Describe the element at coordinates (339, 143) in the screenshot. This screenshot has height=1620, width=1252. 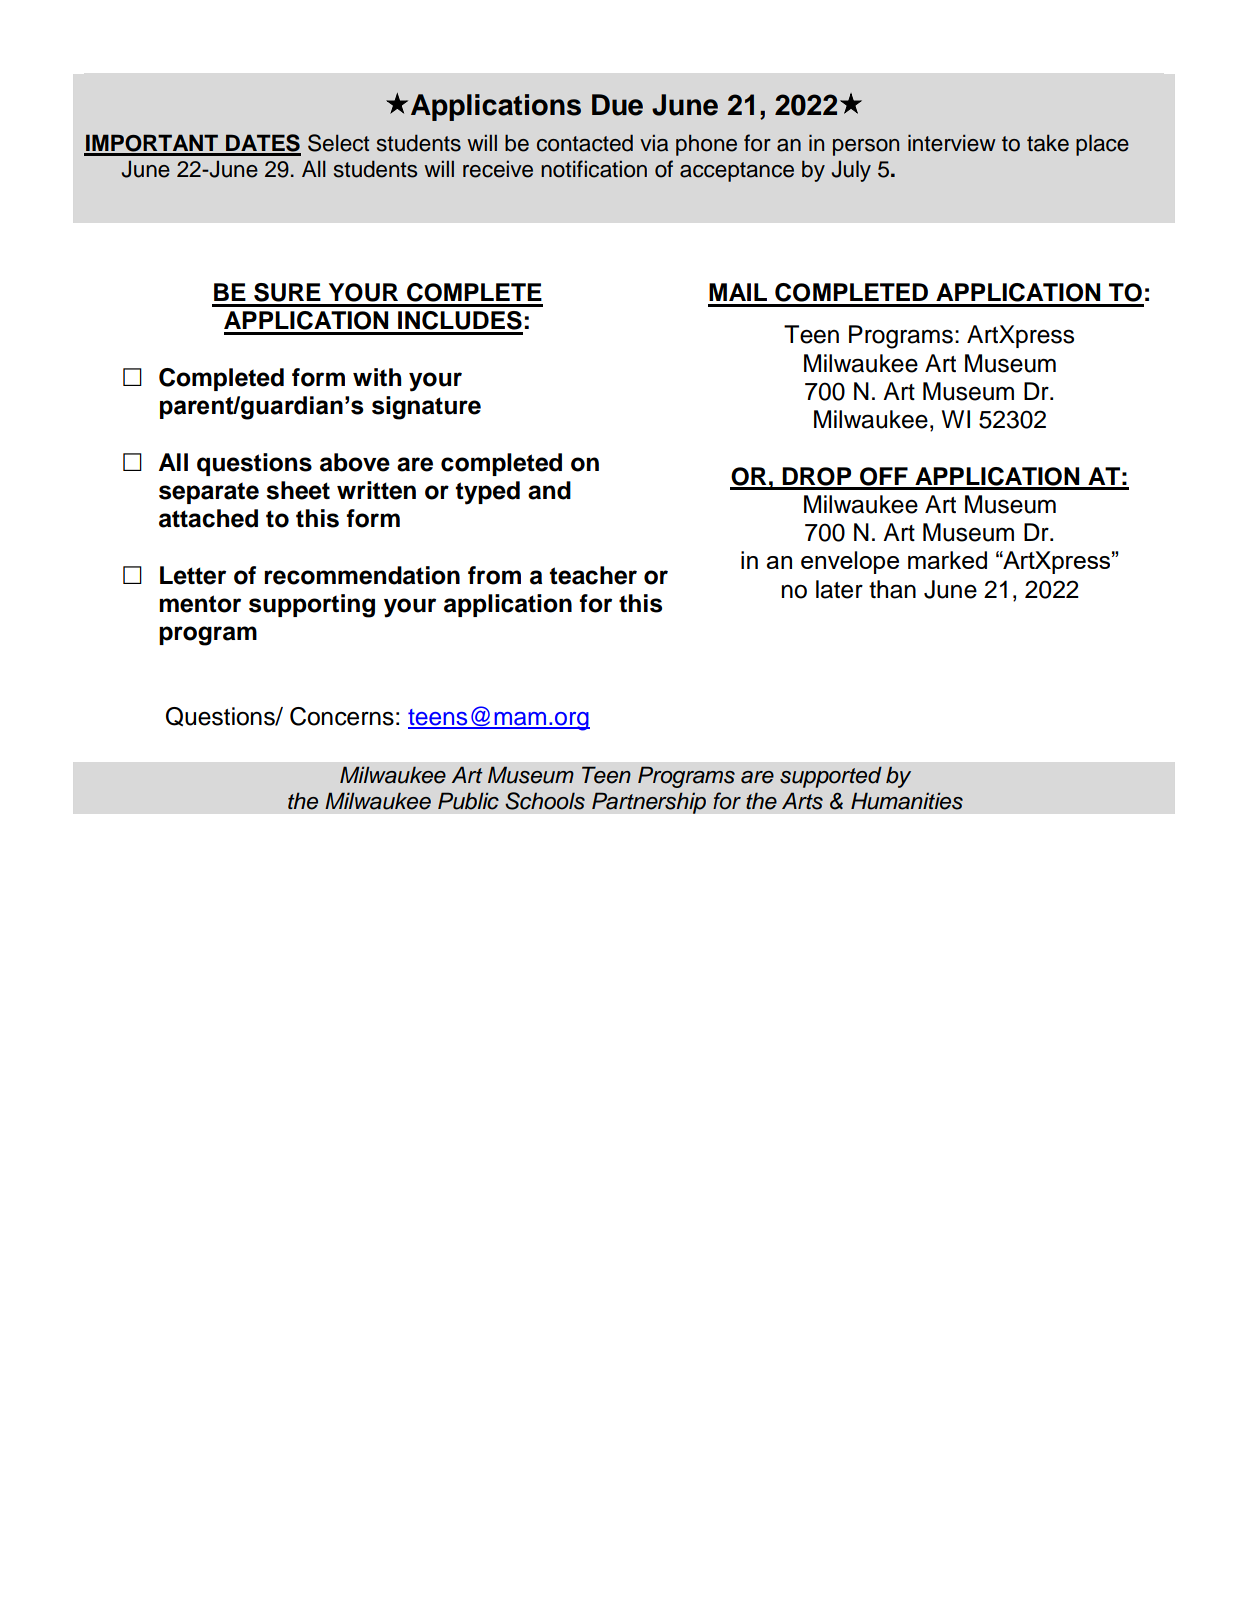
I see `Select` at that location.
